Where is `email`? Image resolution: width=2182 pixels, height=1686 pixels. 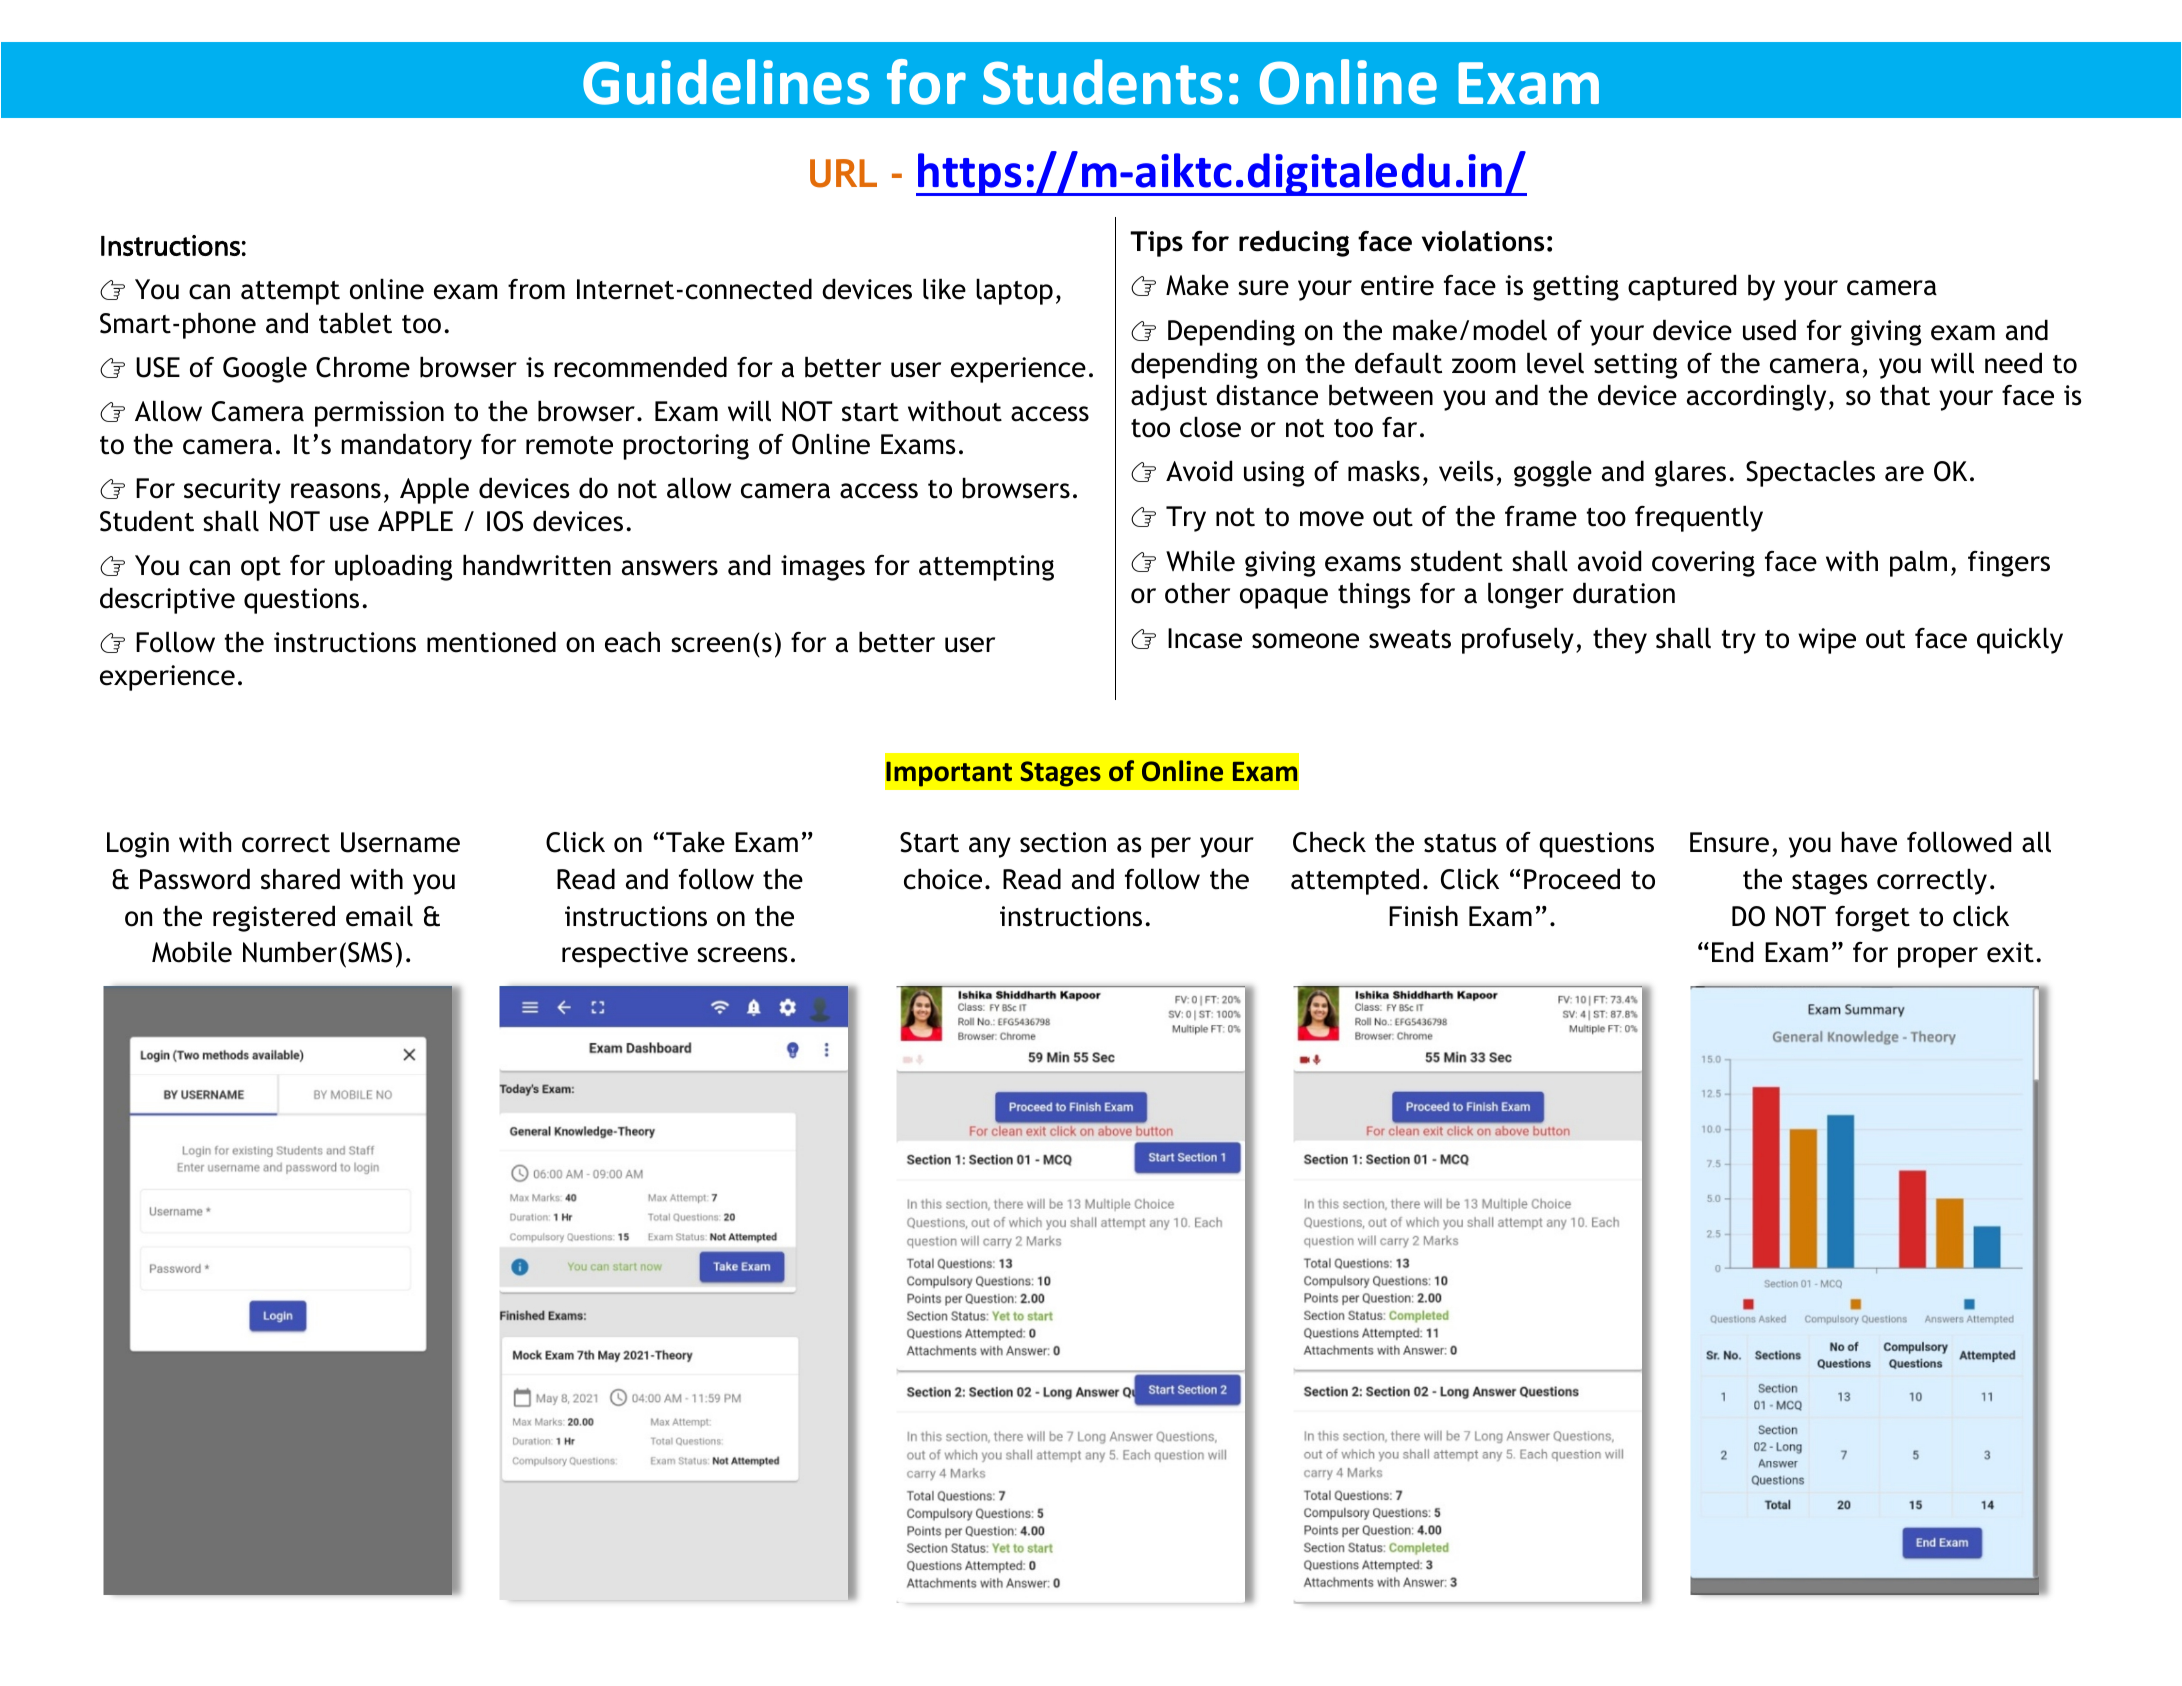 email is located at coordinates (379, 916).
